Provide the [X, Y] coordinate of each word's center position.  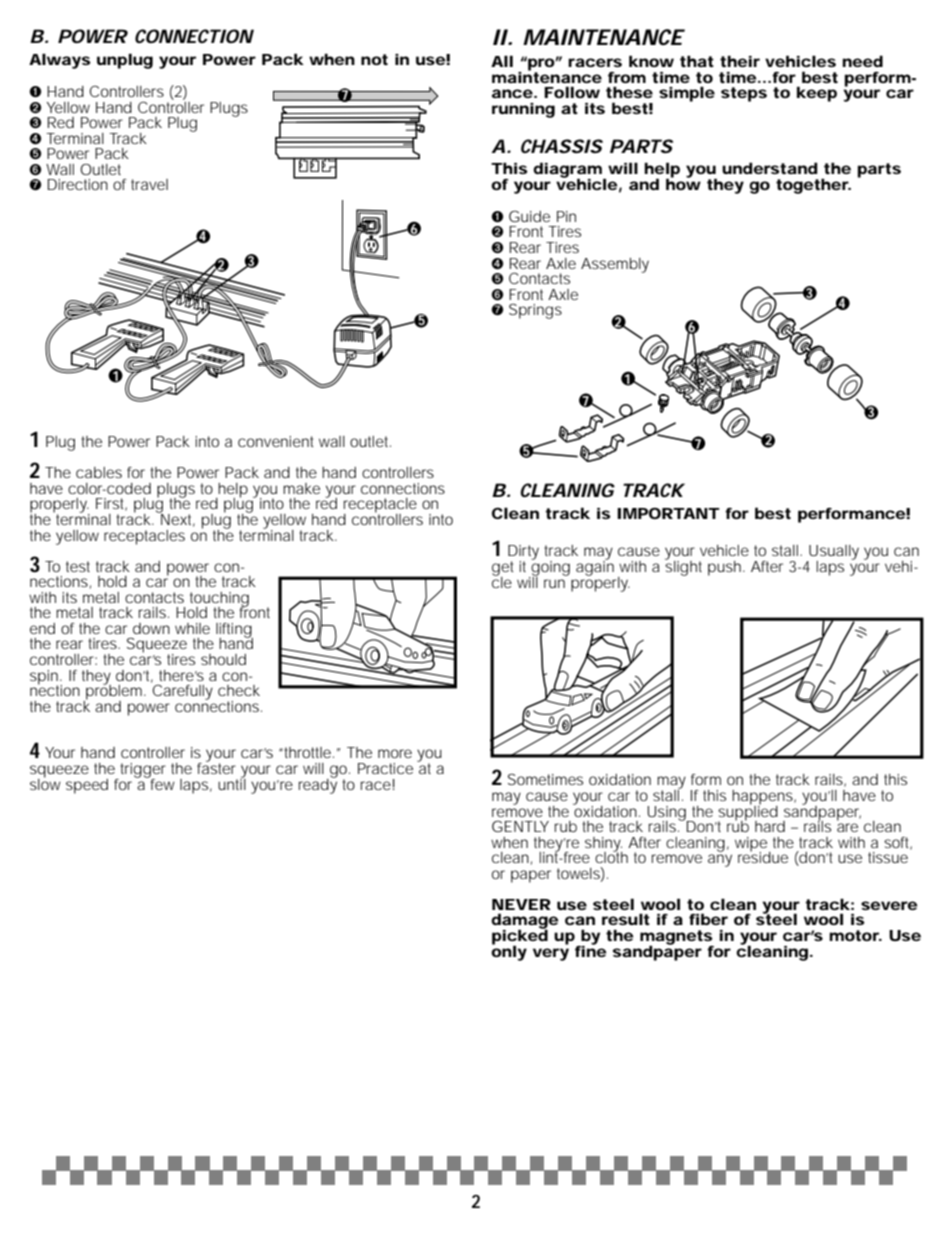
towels [579, 873]
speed [87, 786]
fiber [708, 919]
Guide [529, 216]
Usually [833, 553]
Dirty [523, 553]
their [740, 61]
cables [99, 472]
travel [149, 184]
